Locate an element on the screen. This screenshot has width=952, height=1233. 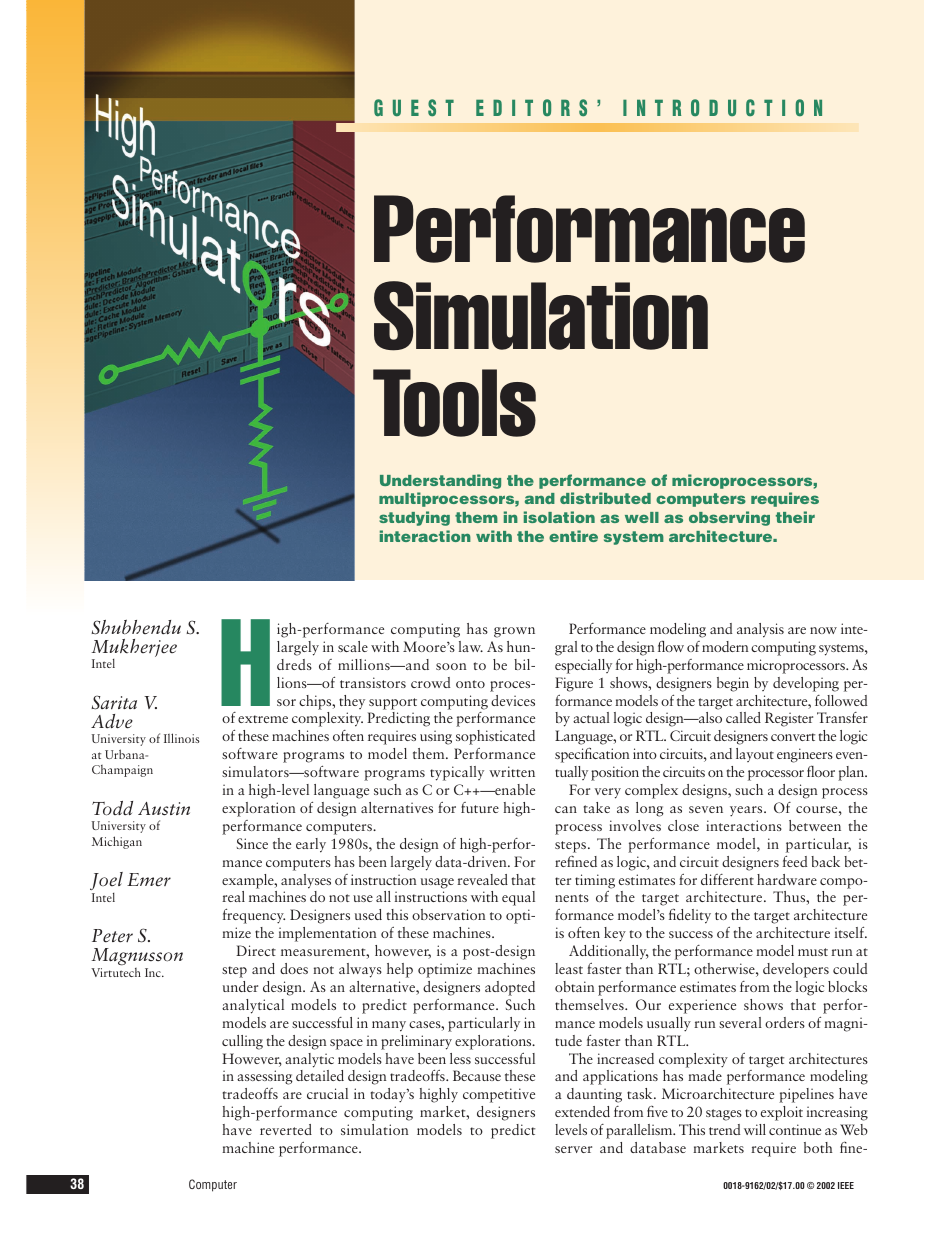
will is located at coordinates (755, 1129).
